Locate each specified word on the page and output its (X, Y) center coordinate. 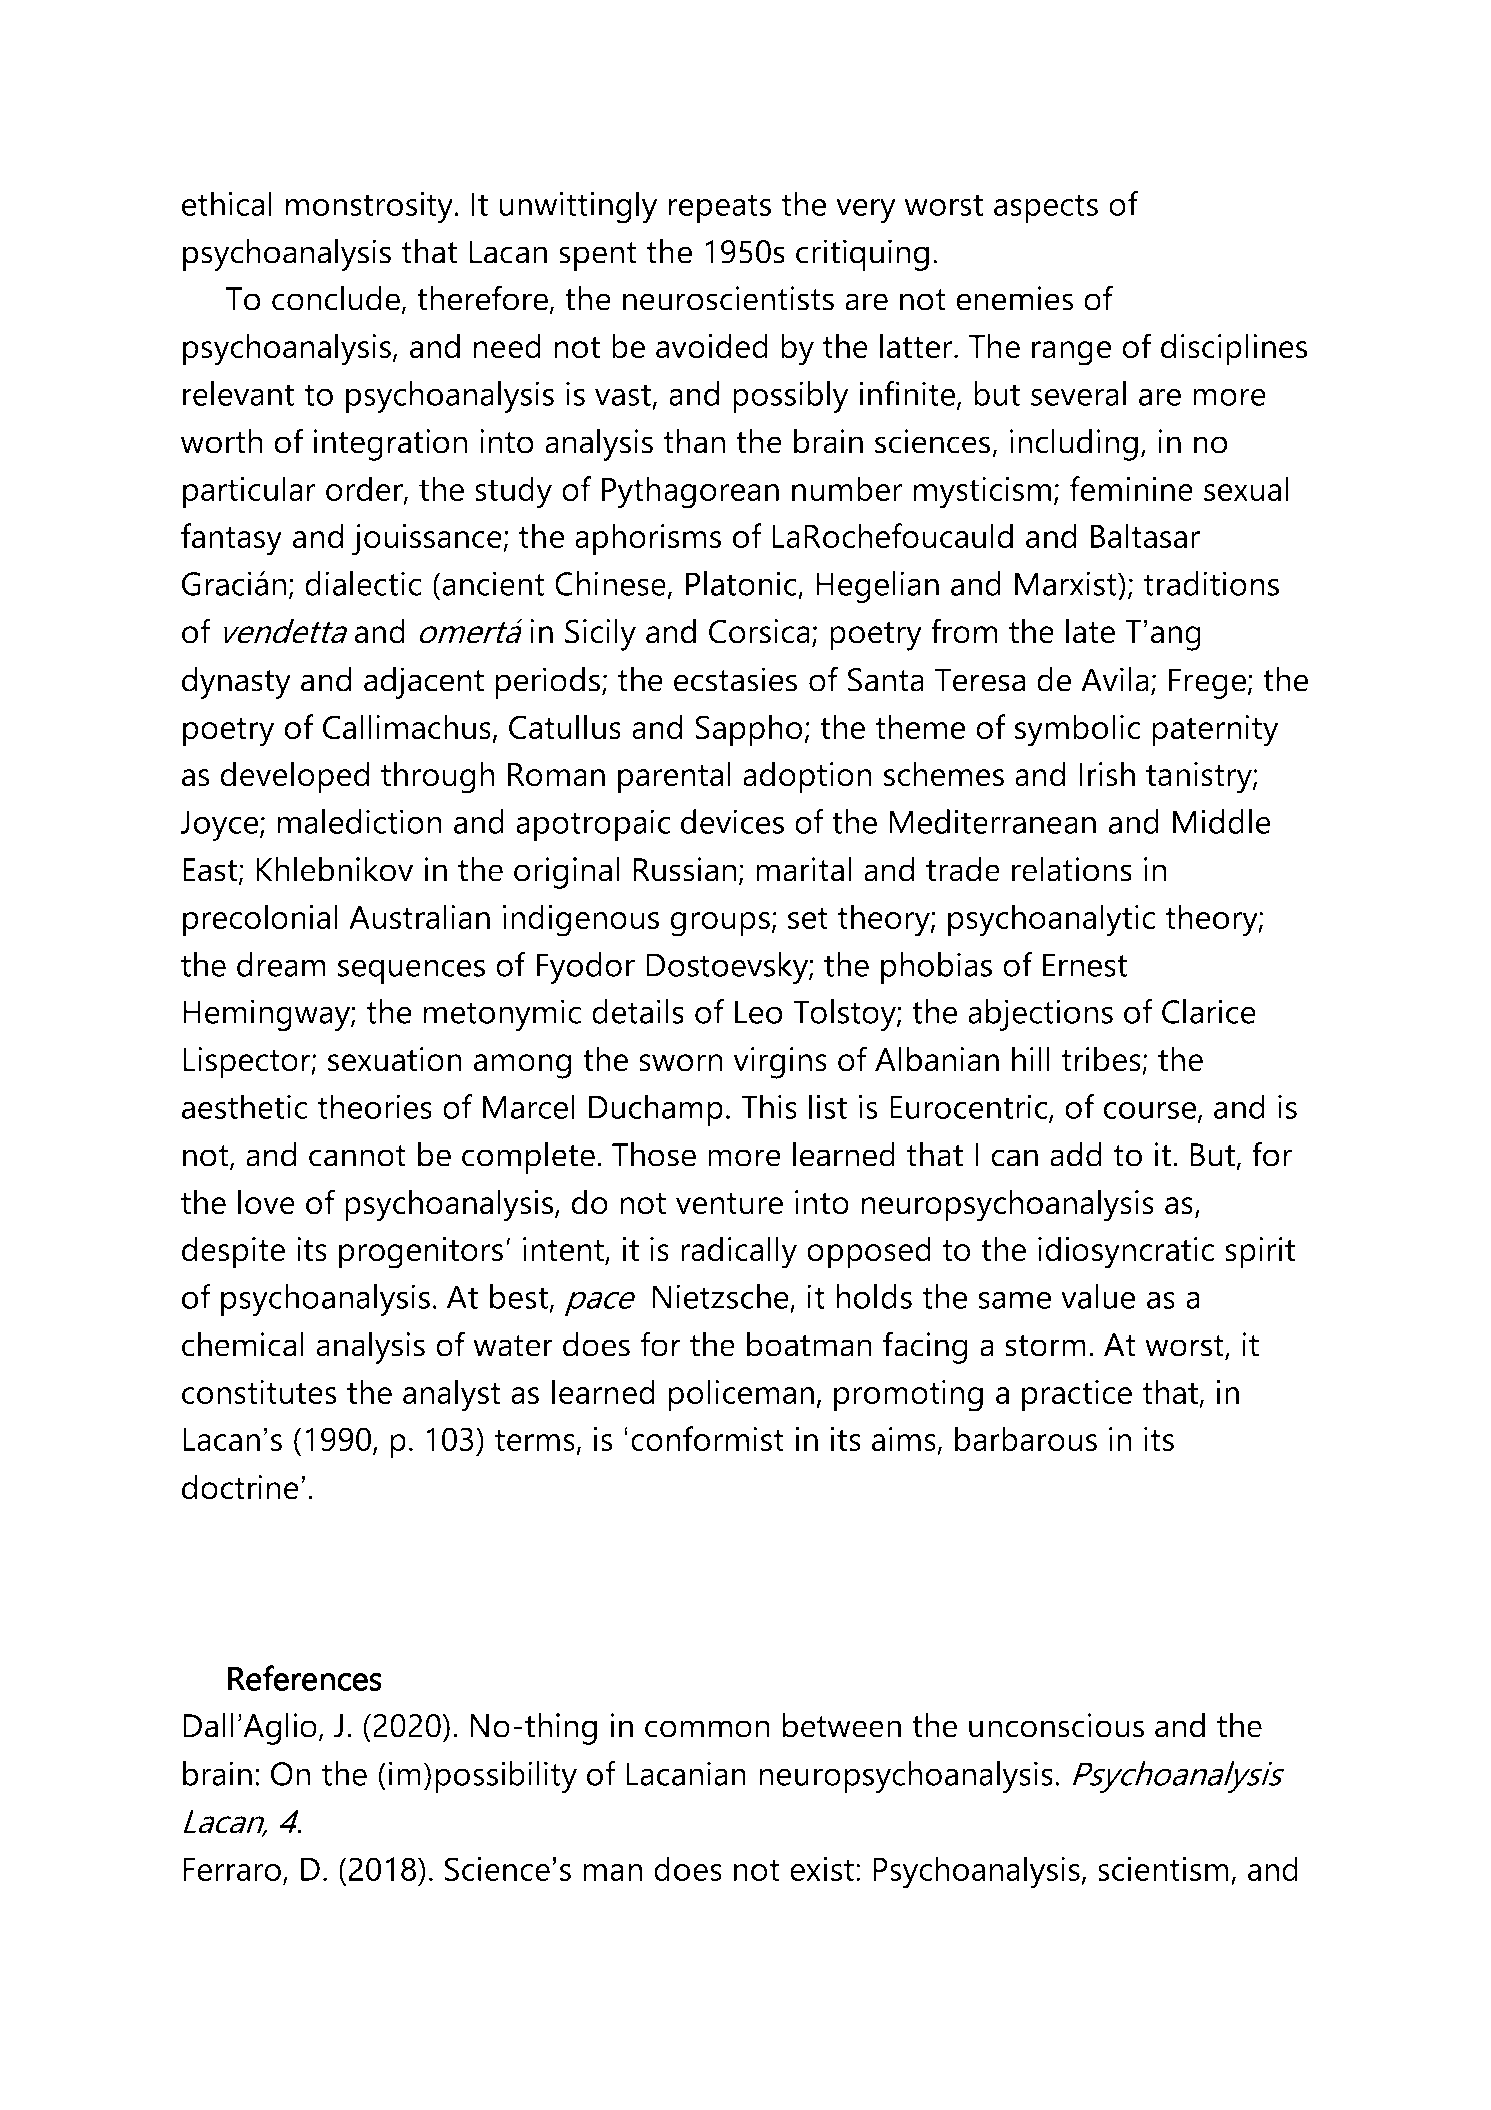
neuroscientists (728, 298)
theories (374, 1106)
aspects (1046, 208)
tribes (1102, 1060)
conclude (336, 298)
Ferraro (232, 1869)
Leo (759, 1012)
